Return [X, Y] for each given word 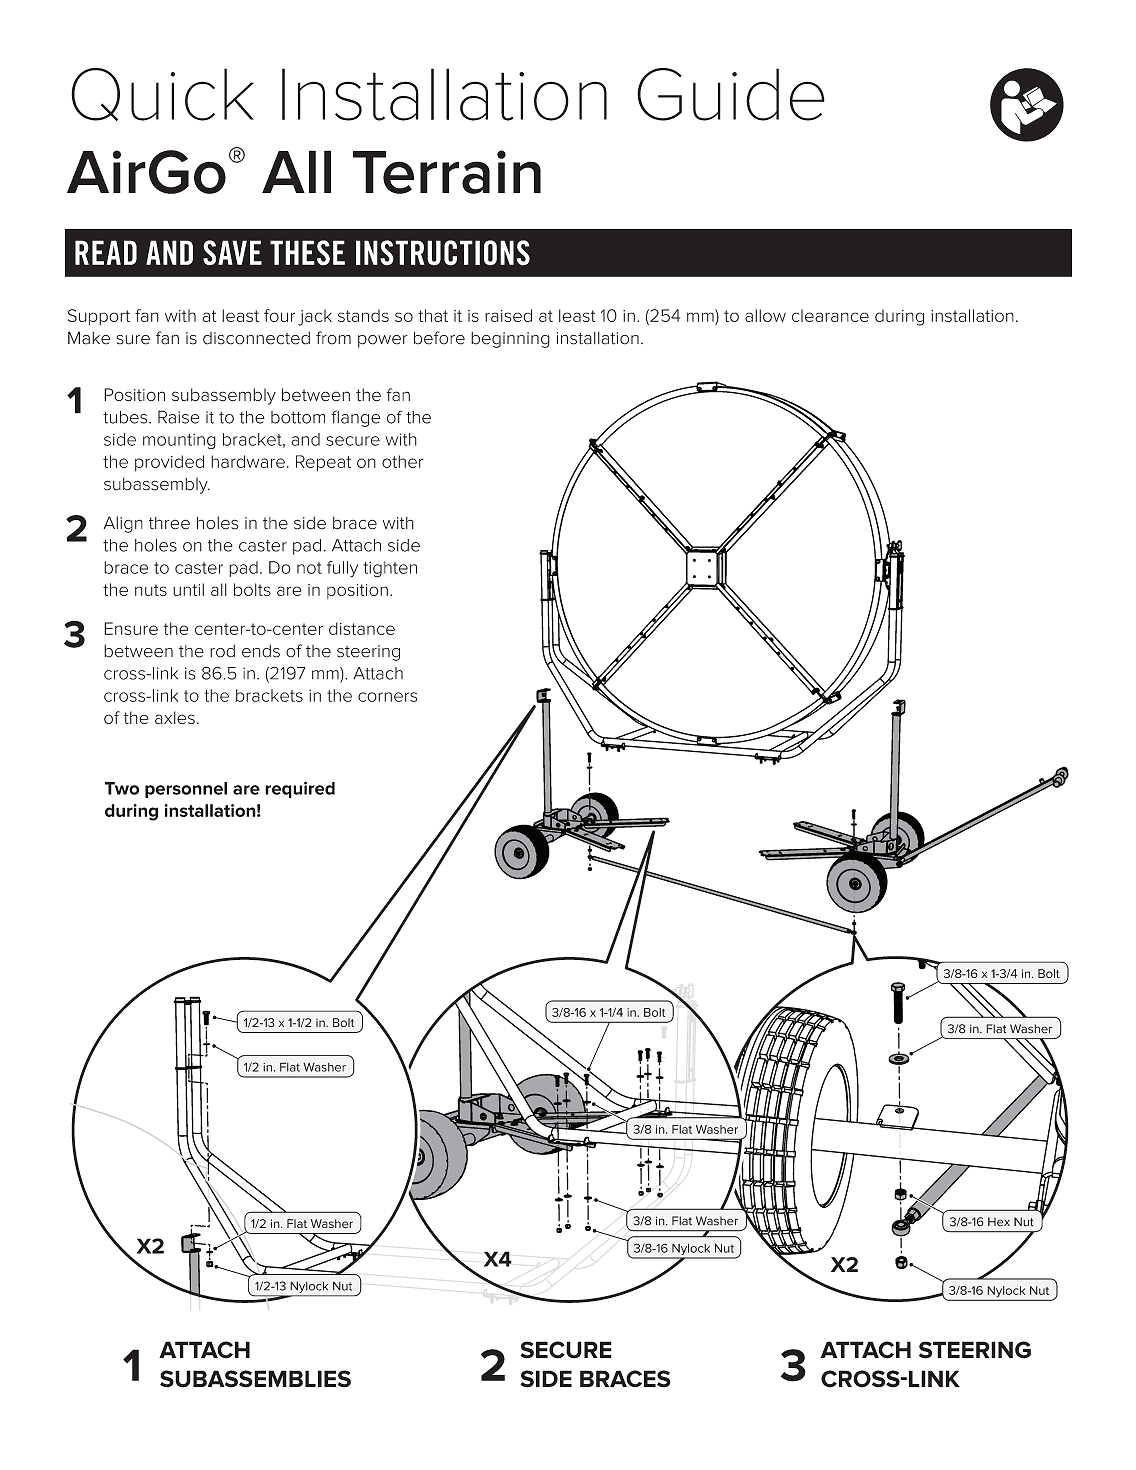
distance [362, 628]
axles [175, 717]
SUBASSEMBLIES [255, 1379]
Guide [731, 94]
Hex [999, 1222]
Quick [162, 94]
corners [387, 697]
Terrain [447, 172]
